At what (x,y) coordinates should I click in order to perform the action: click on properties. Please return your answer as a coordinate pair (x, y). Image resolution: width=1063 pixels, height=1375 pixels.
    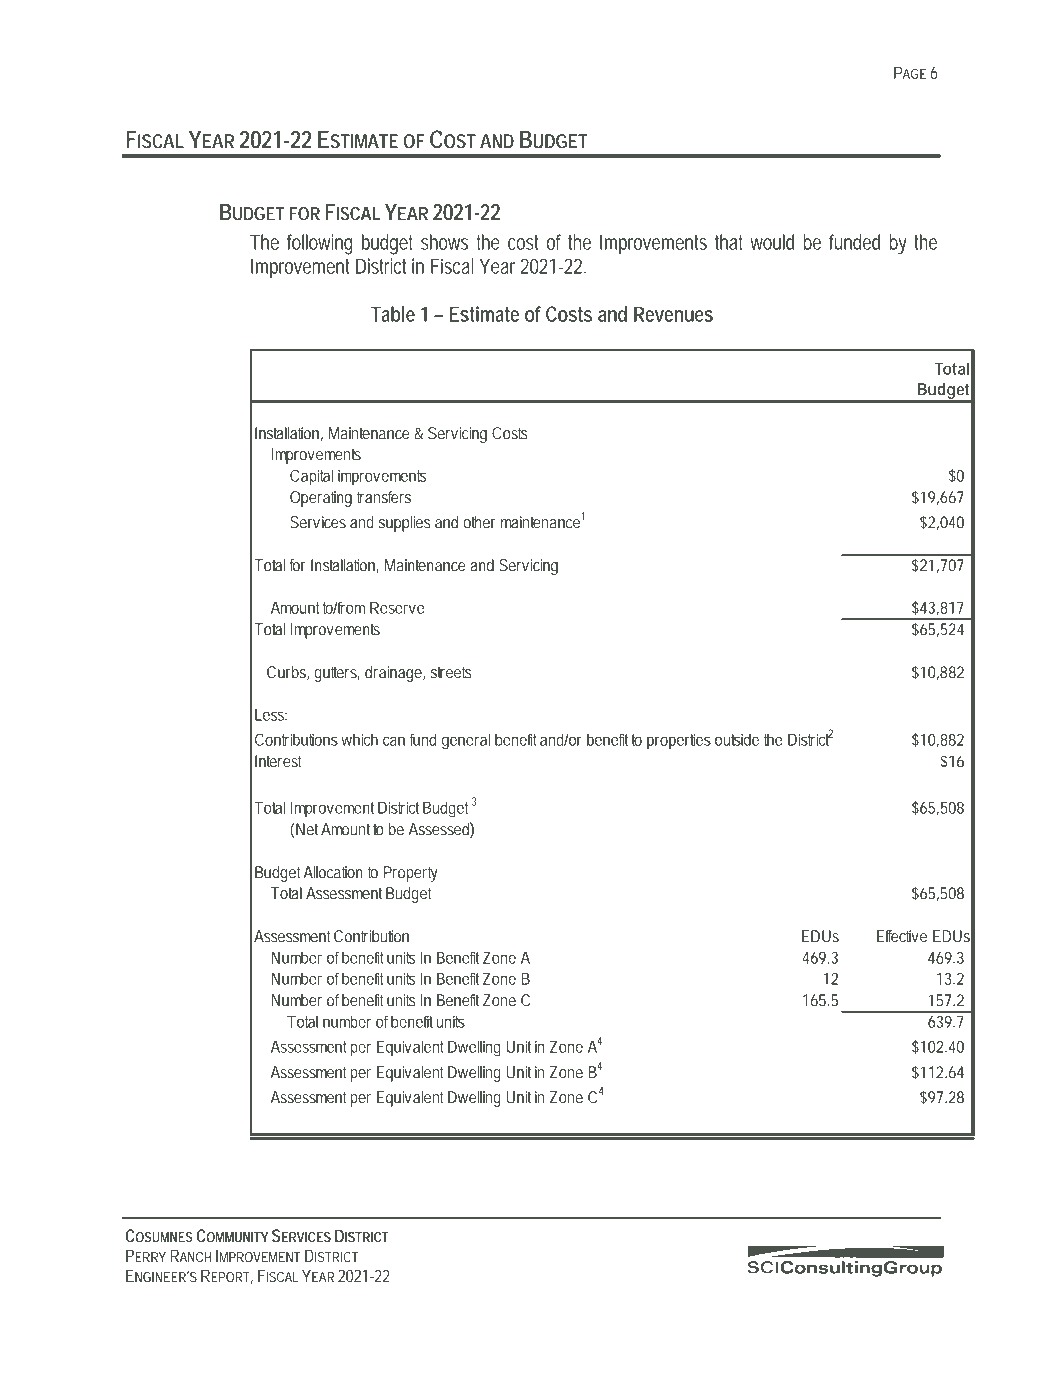
    Looking at the image, I should click on (679, 741).
